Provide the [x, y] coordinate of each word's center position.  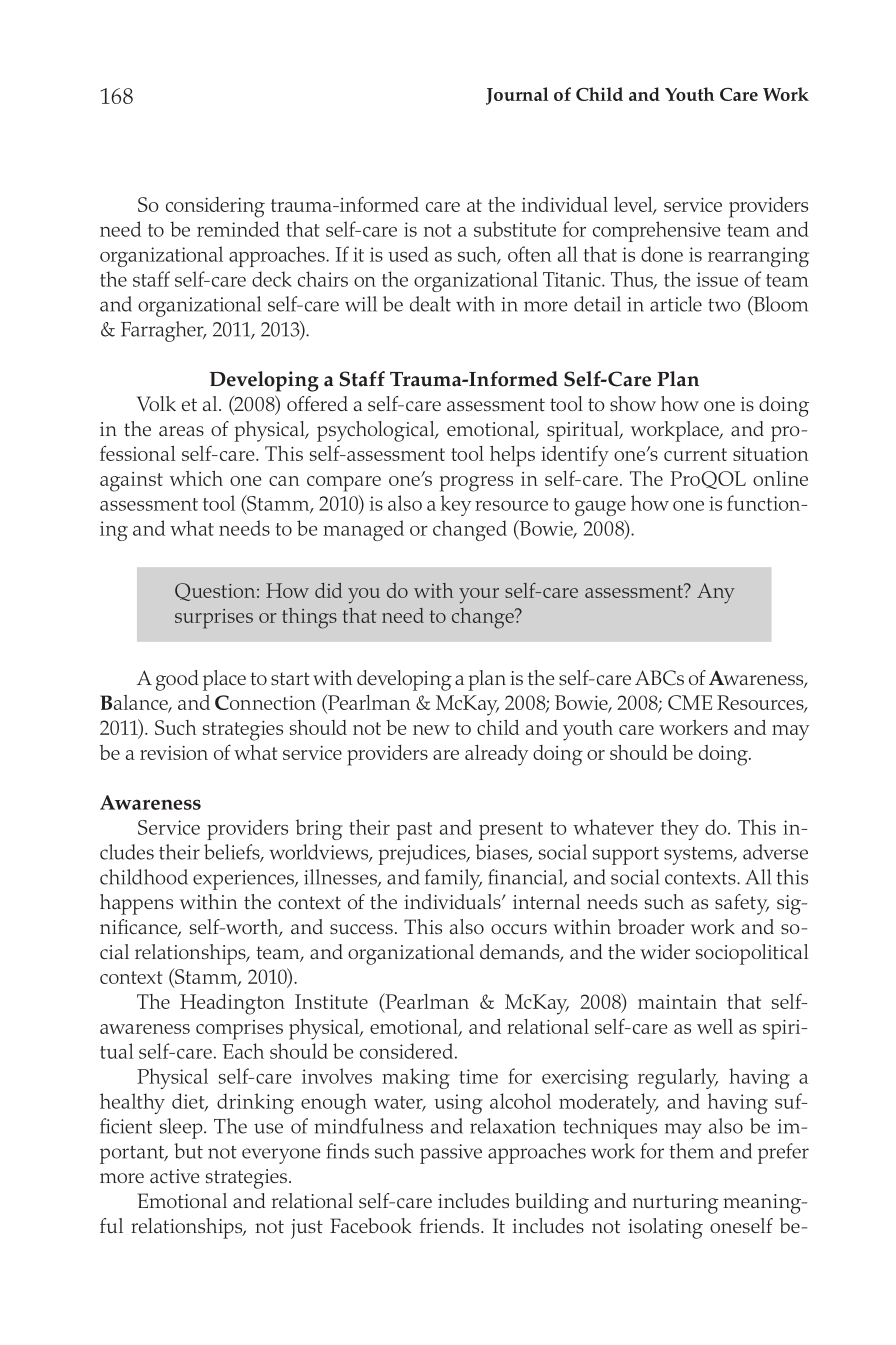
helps [512, 456]
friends [451, 1225]
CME [690, 702]
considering [215, 207]
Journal [517, 96]
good [177, 680]
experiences [244, 880]
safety [742, 904]
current [695, 454]
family [453, 879]
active [174, 1176]
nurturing [676, 1204]
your [479, 596]
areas [181, 431]
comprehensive [657, 231]
